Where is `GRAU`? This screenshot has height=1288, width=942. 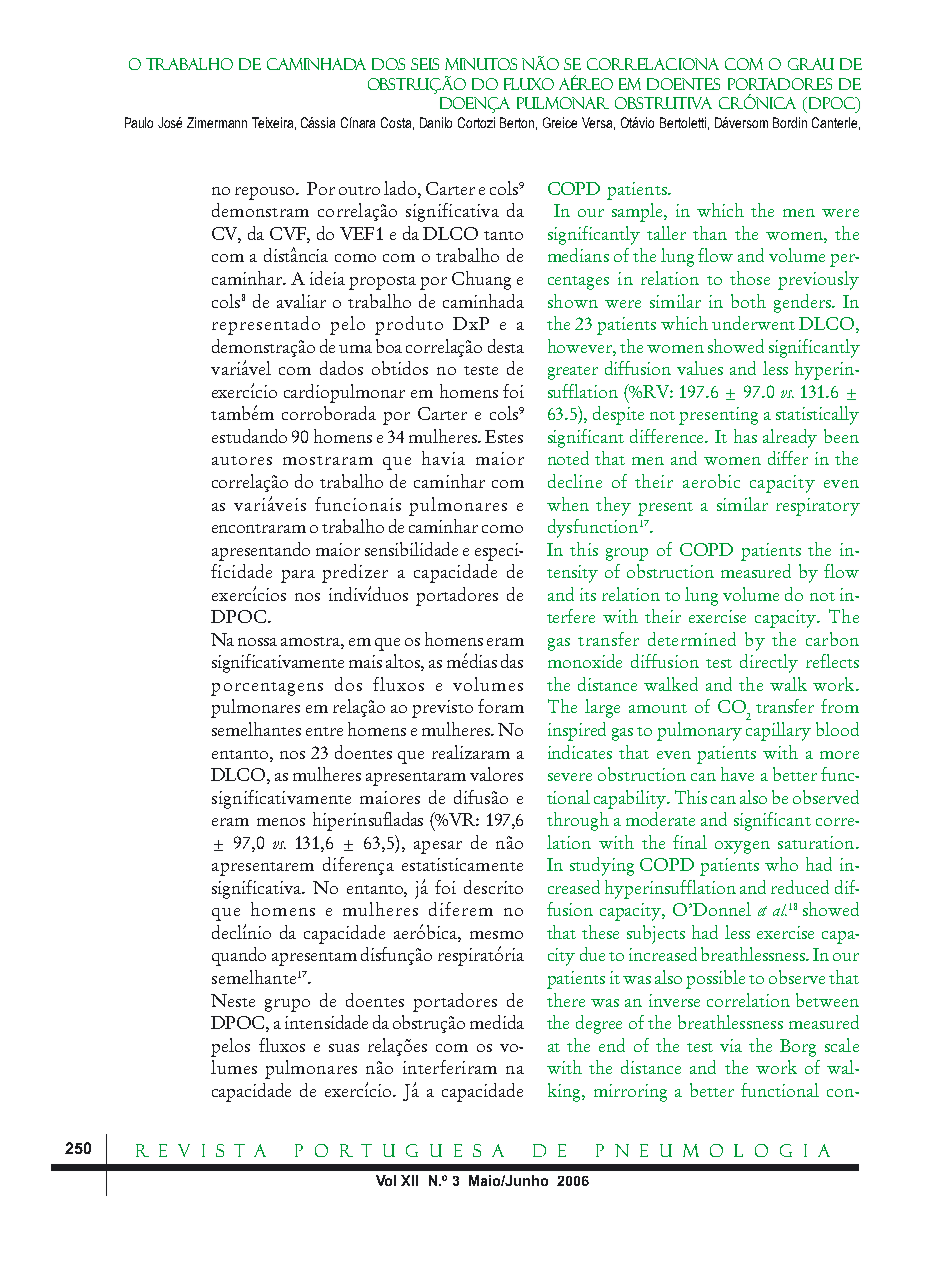 GRAU is located at coordinates (811, 64).
